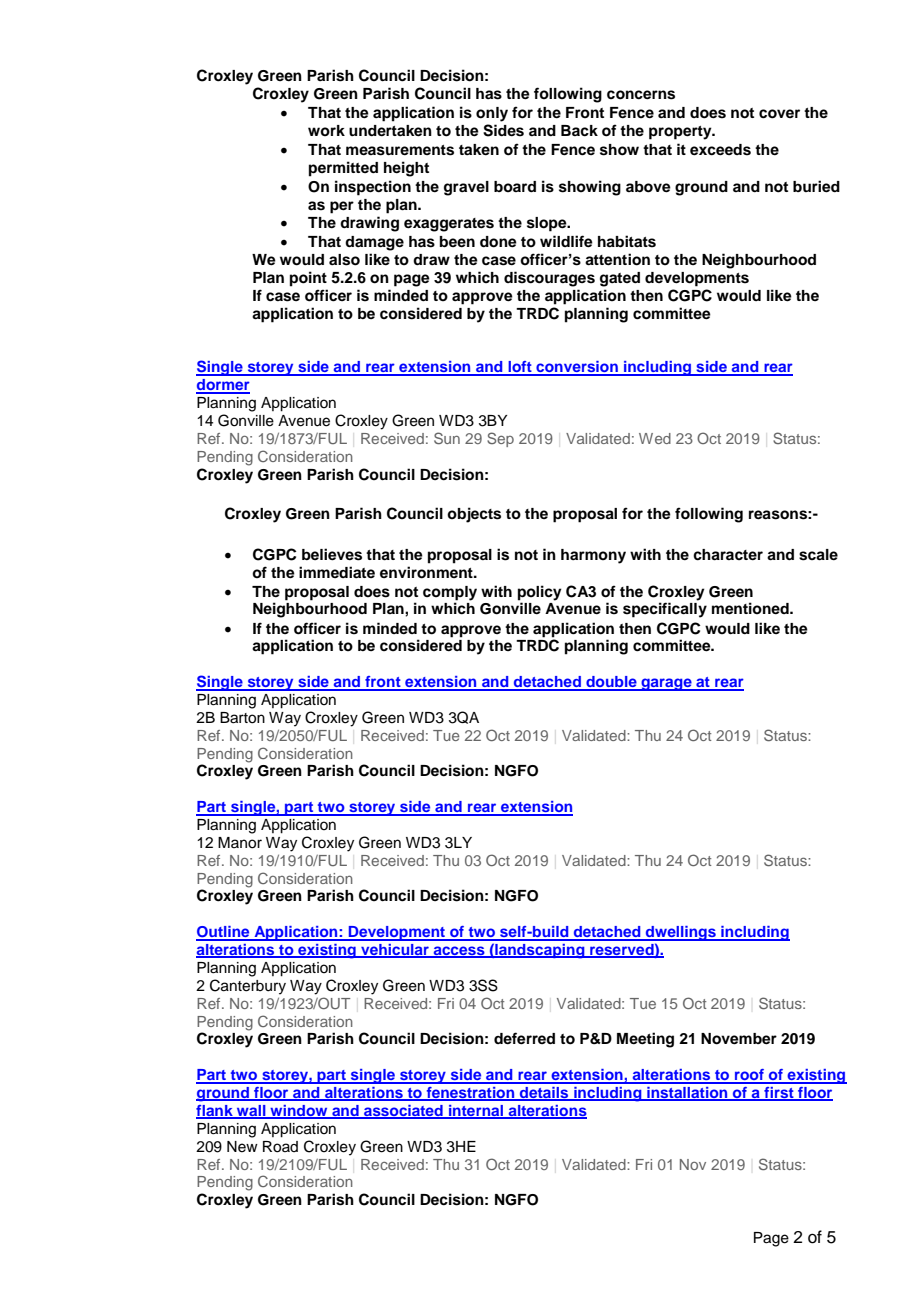  What do you see at coordinates (779, 114) in the screenshot?
I see `cover` at bounding box center [779, 114].
